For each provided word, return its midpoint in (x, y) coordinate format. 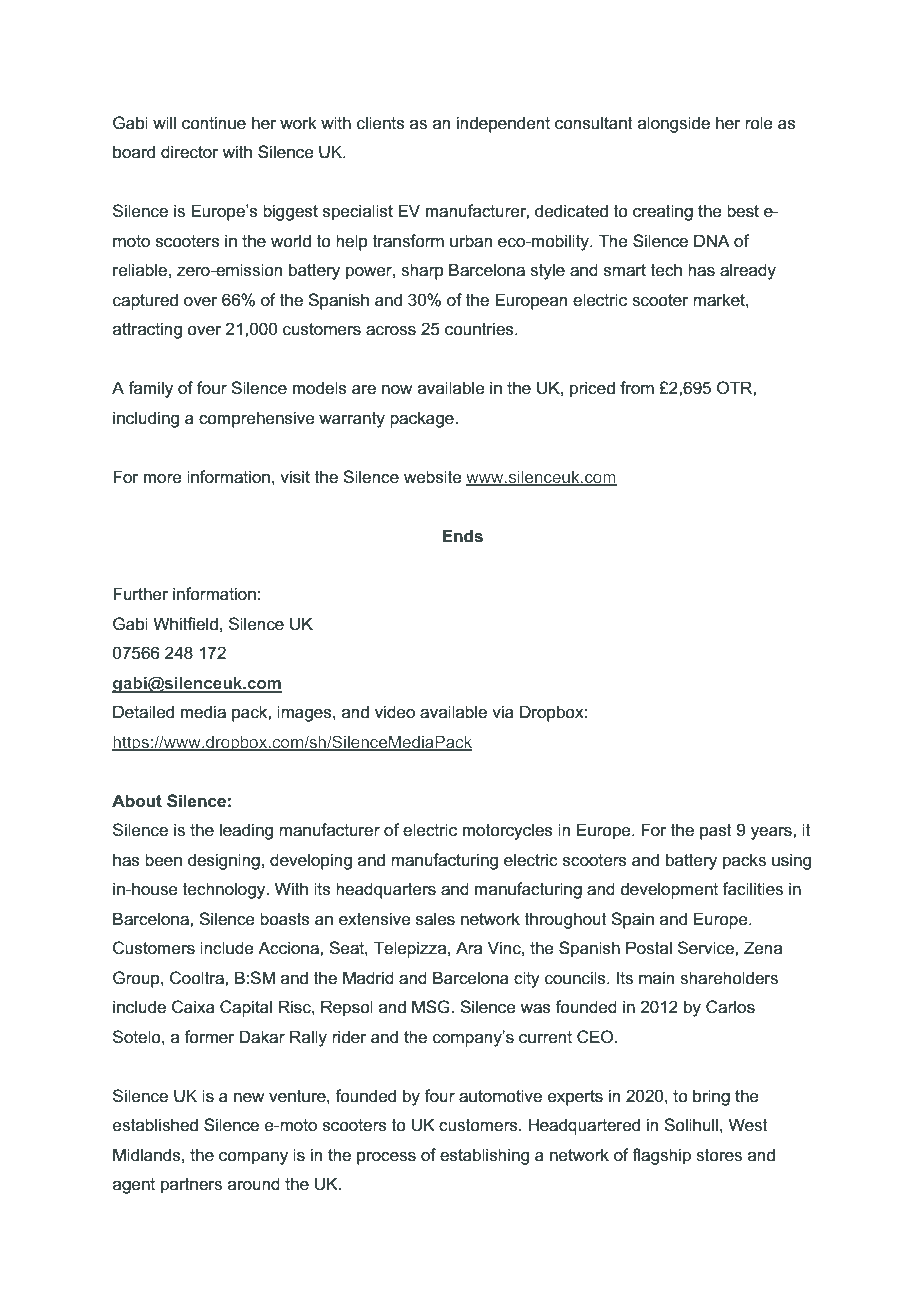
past (716, 832)
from (637, 388)
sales (435, 919)
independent (503, 124)
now (397, 389)
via (503, 712)
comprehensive (257, 419)
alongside (674, 124)
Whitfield (185, 623)
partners (191, 1186)
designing (224, 861)
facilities (752, 889)
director (190, 151)
